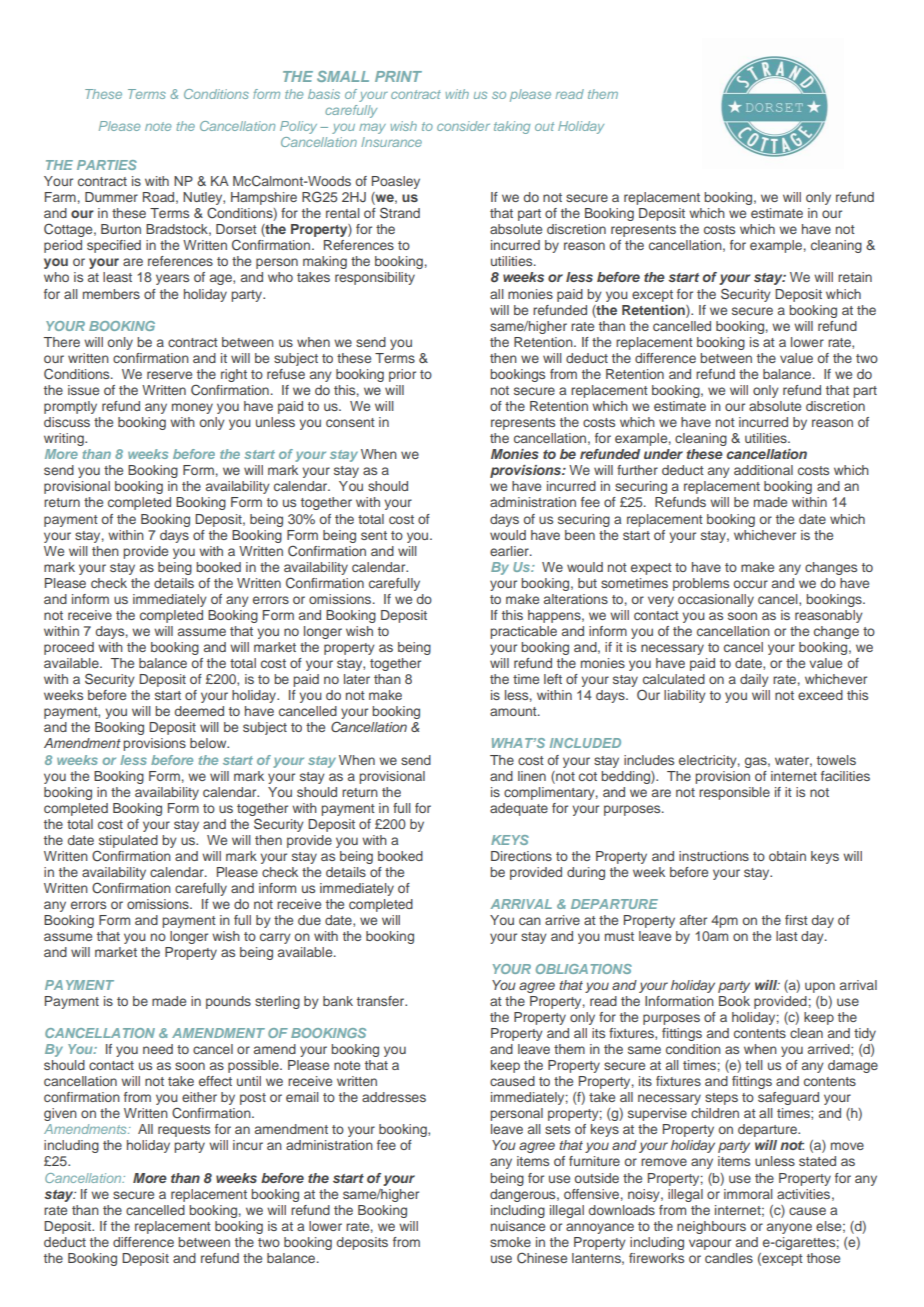 The width and height of the document is (924, 1307). I want to click on below, so click(209, 743).
